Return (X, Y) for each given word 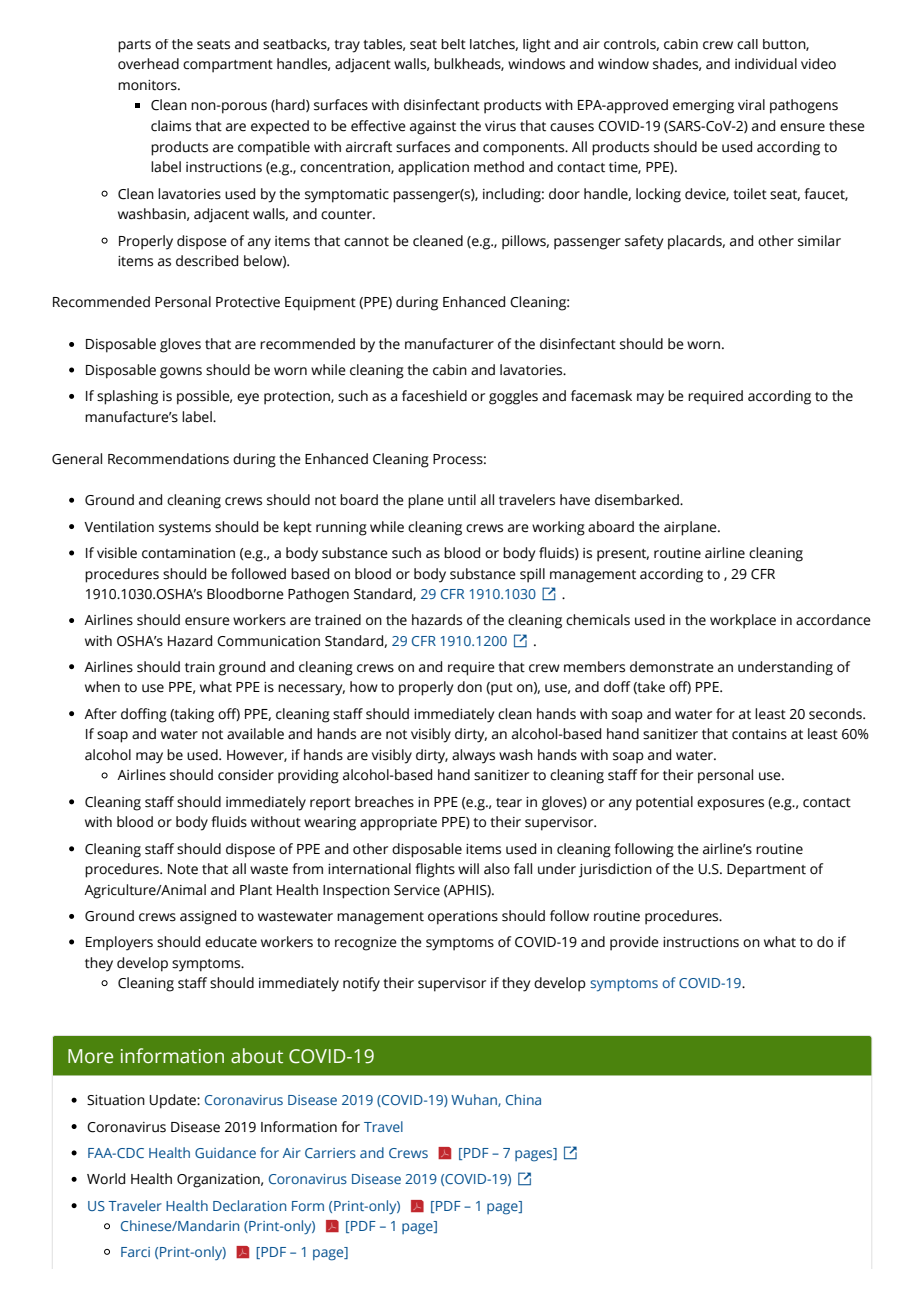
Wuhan (475, 1100)
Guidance (225, 1152)
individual (766, 64)
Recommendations (168, 459)
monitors (148, 85)
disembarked (638, 500)
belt (453, 44)
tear (509, 803)
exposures (730, 805)
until (462, 500)
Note (183, 869)
